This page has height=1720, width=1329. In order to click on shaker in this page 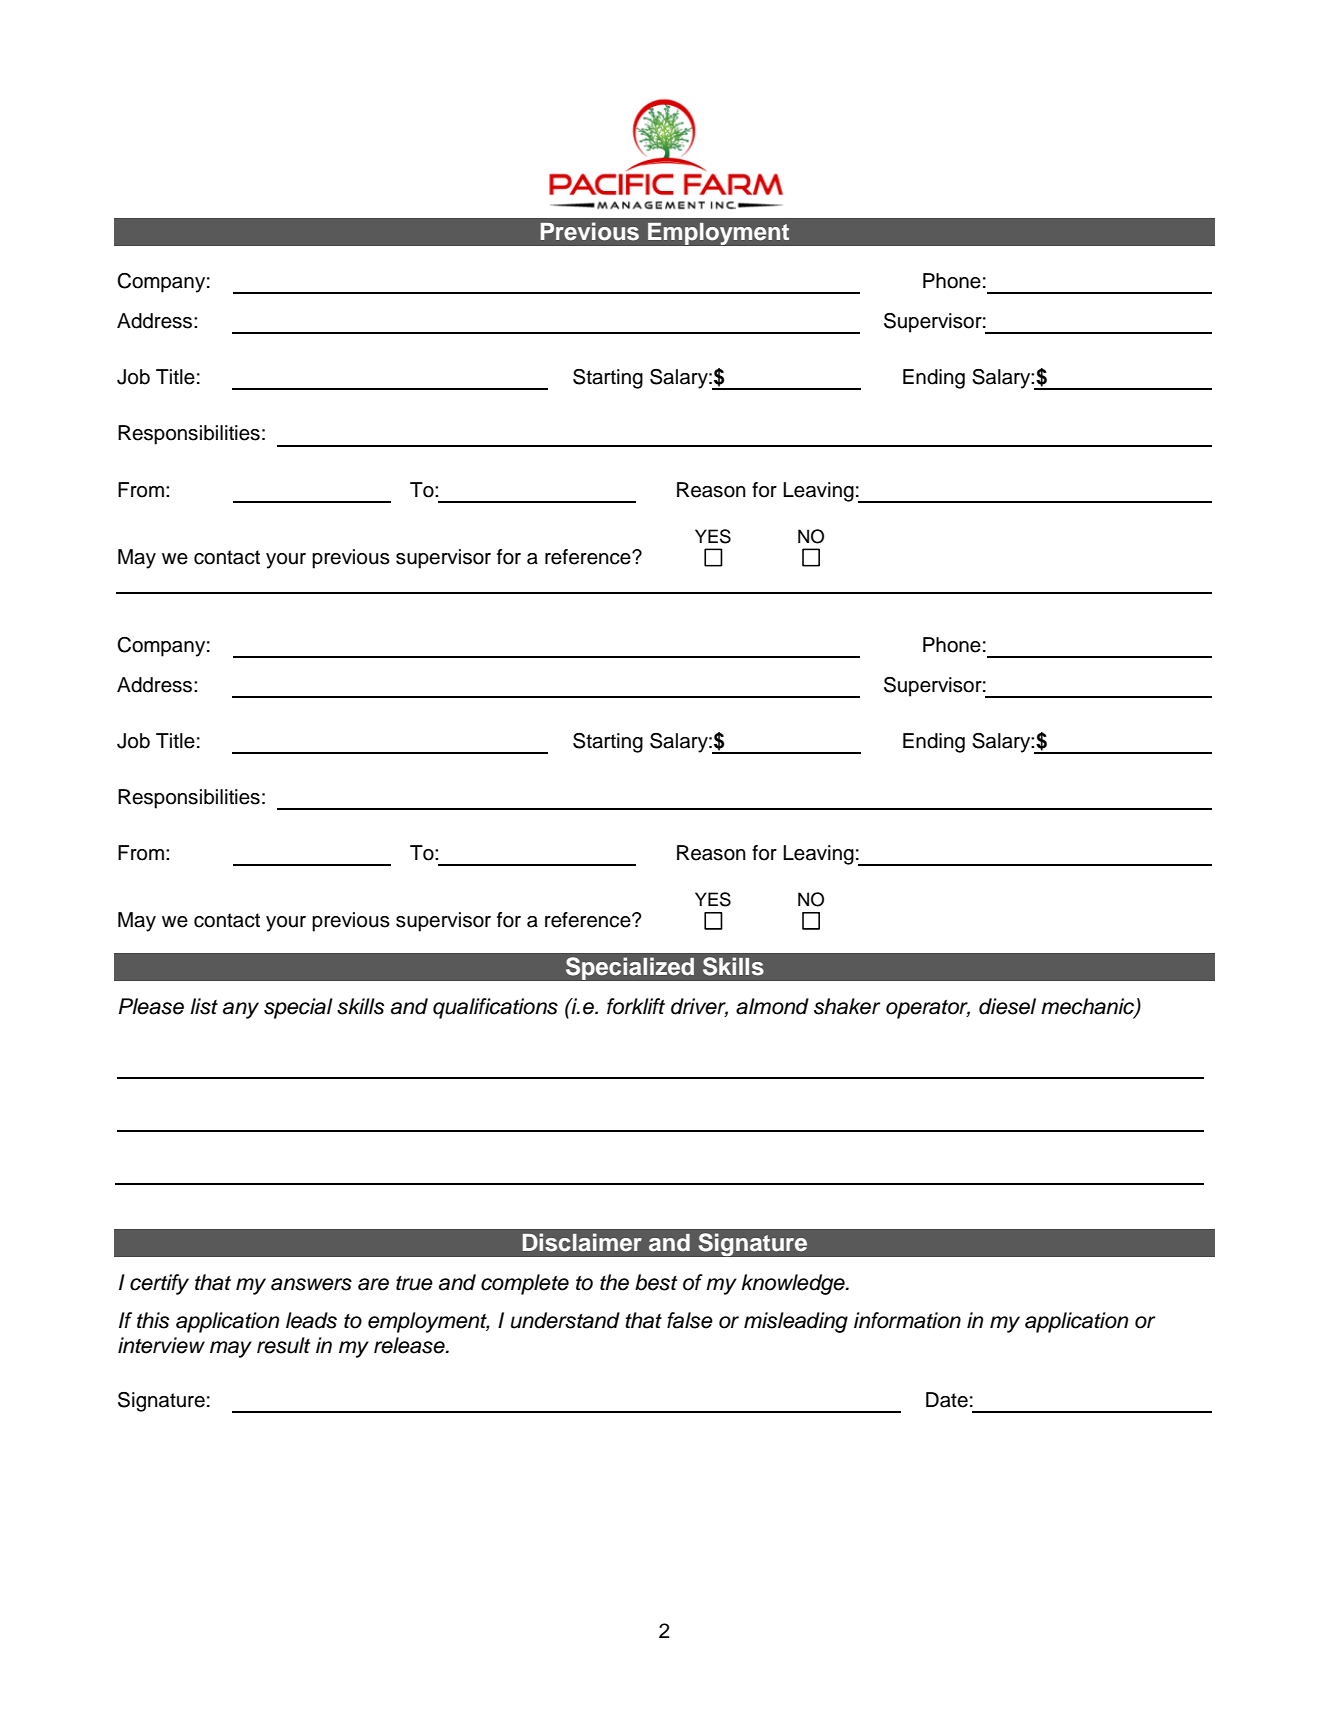, I will do `click(847, 1006)`.
